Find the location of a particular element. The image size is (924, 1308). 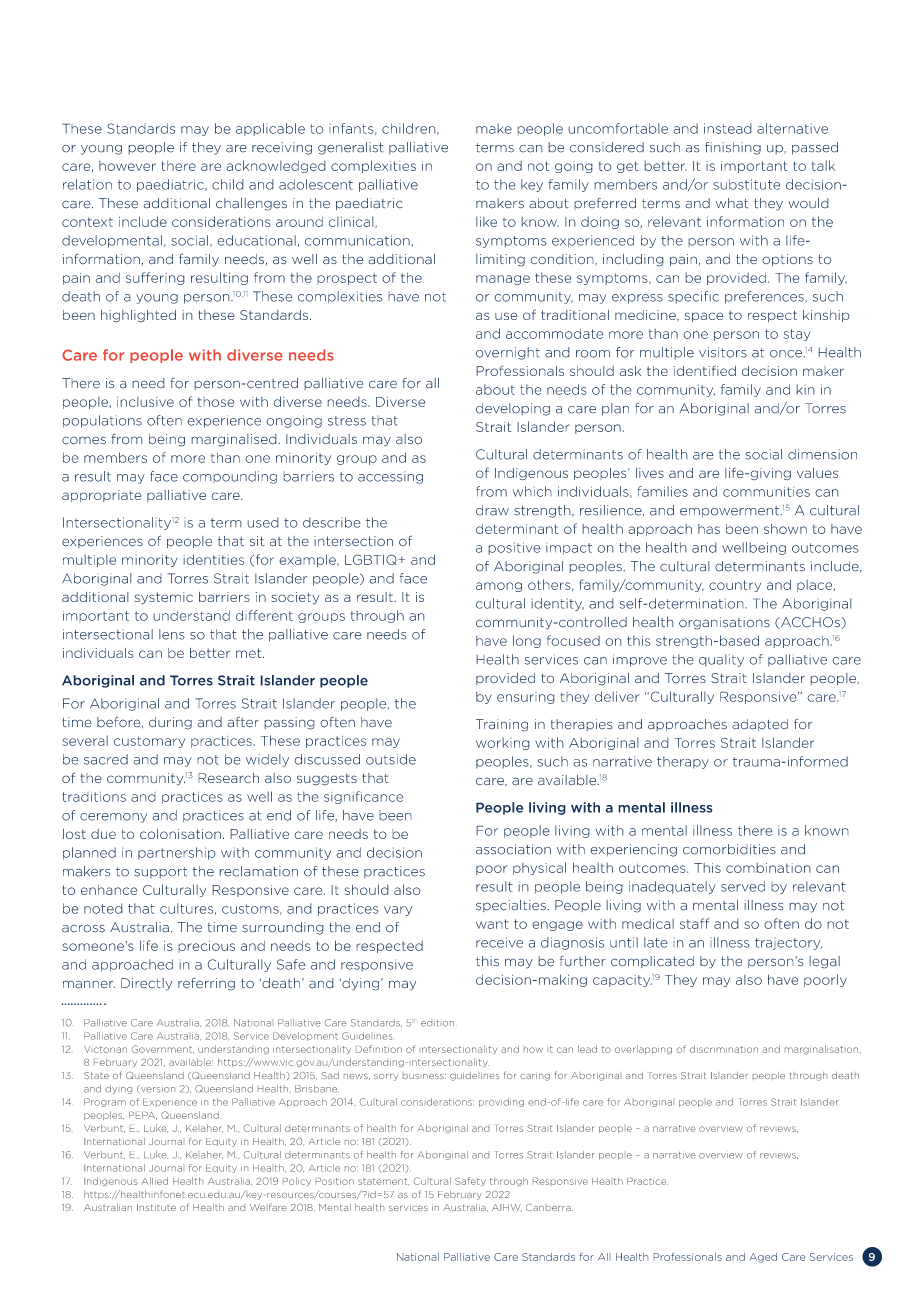

Institute is located at coordinates (156, 1207).
